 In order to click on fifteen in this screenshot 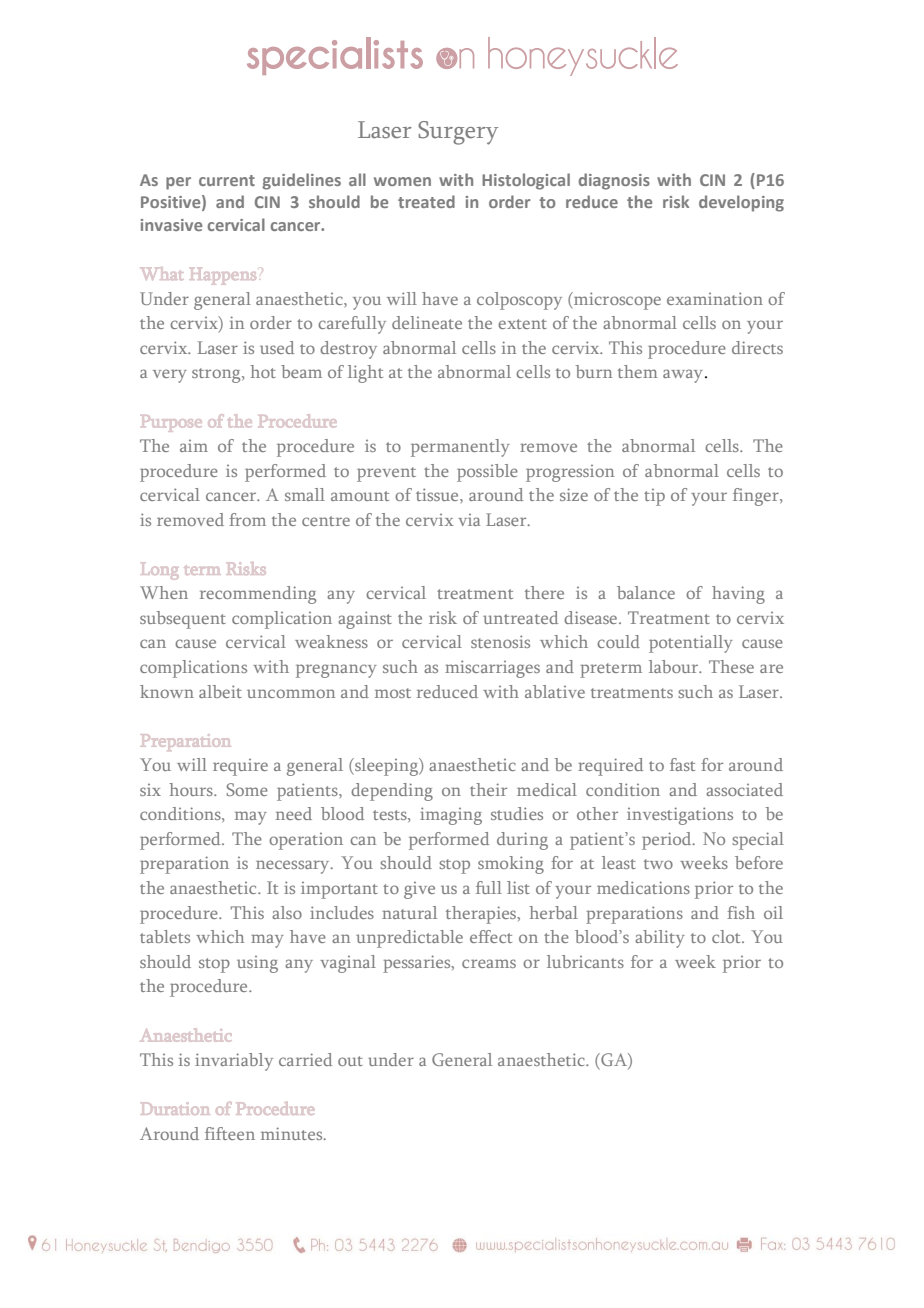, I will do `click(230, 1133)`.
